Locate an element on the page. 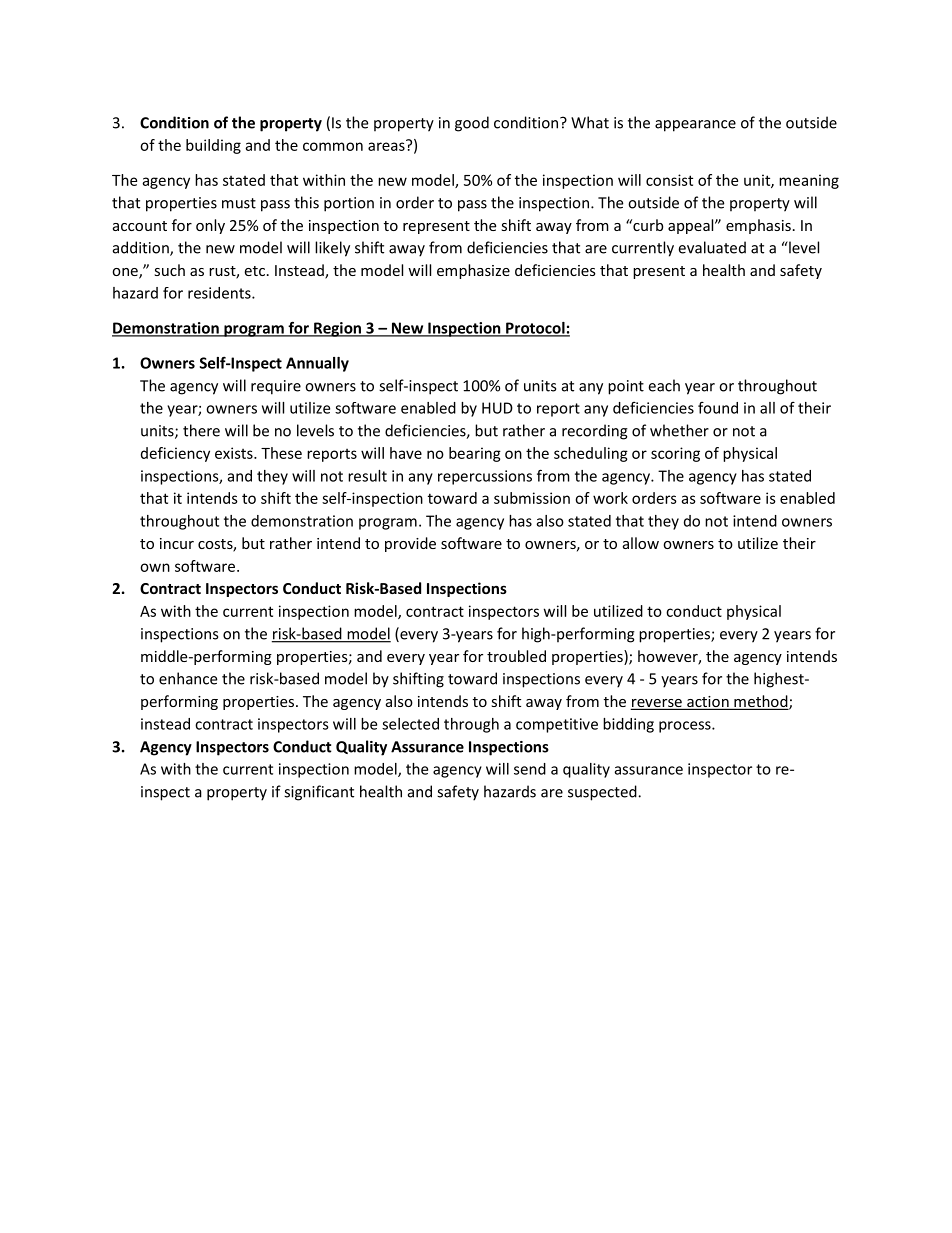 The image size is (952, 1233). good is located at coordinates (472, 124).
